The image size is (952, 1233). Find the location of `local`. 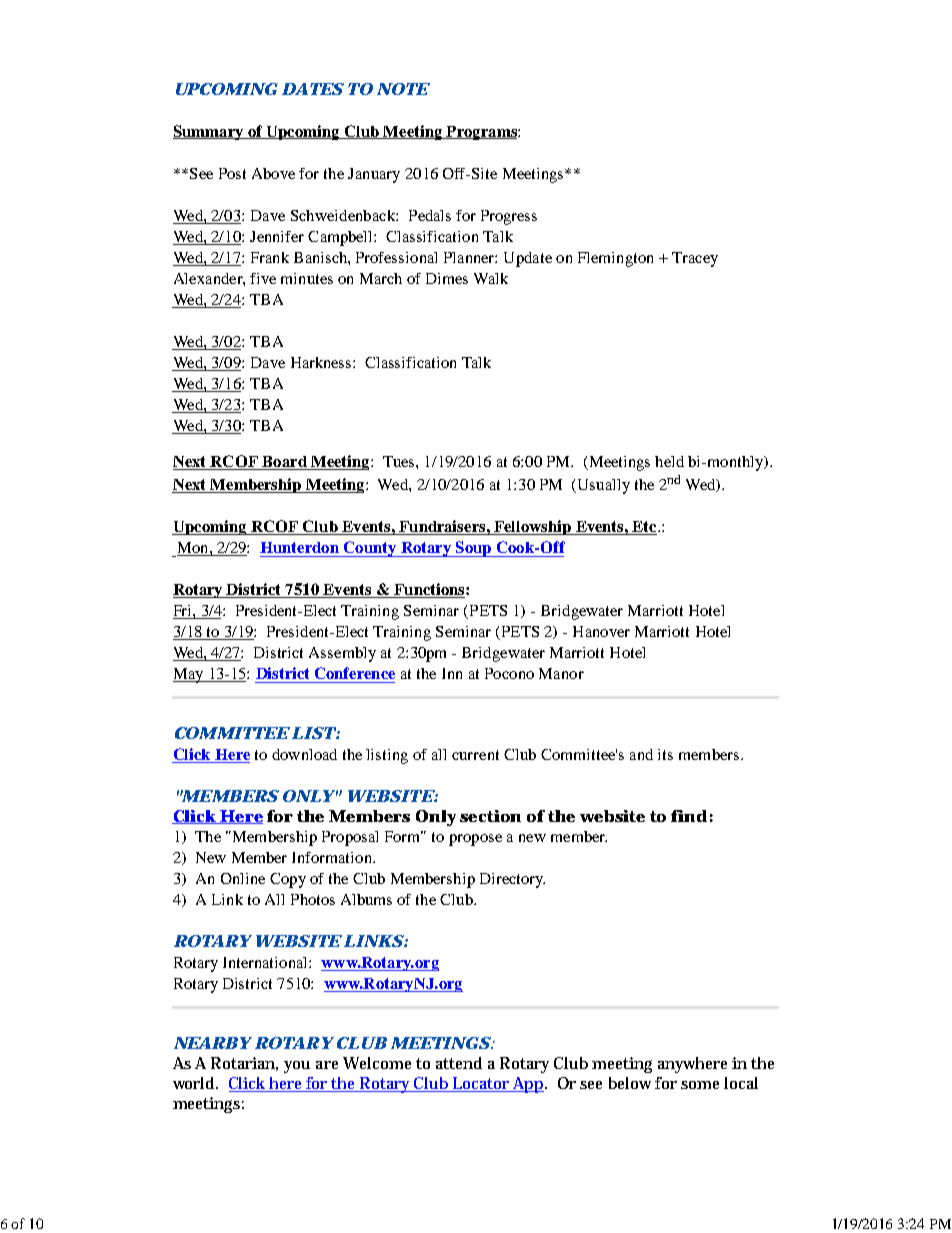

local is located at coordinates (741, 1083).
